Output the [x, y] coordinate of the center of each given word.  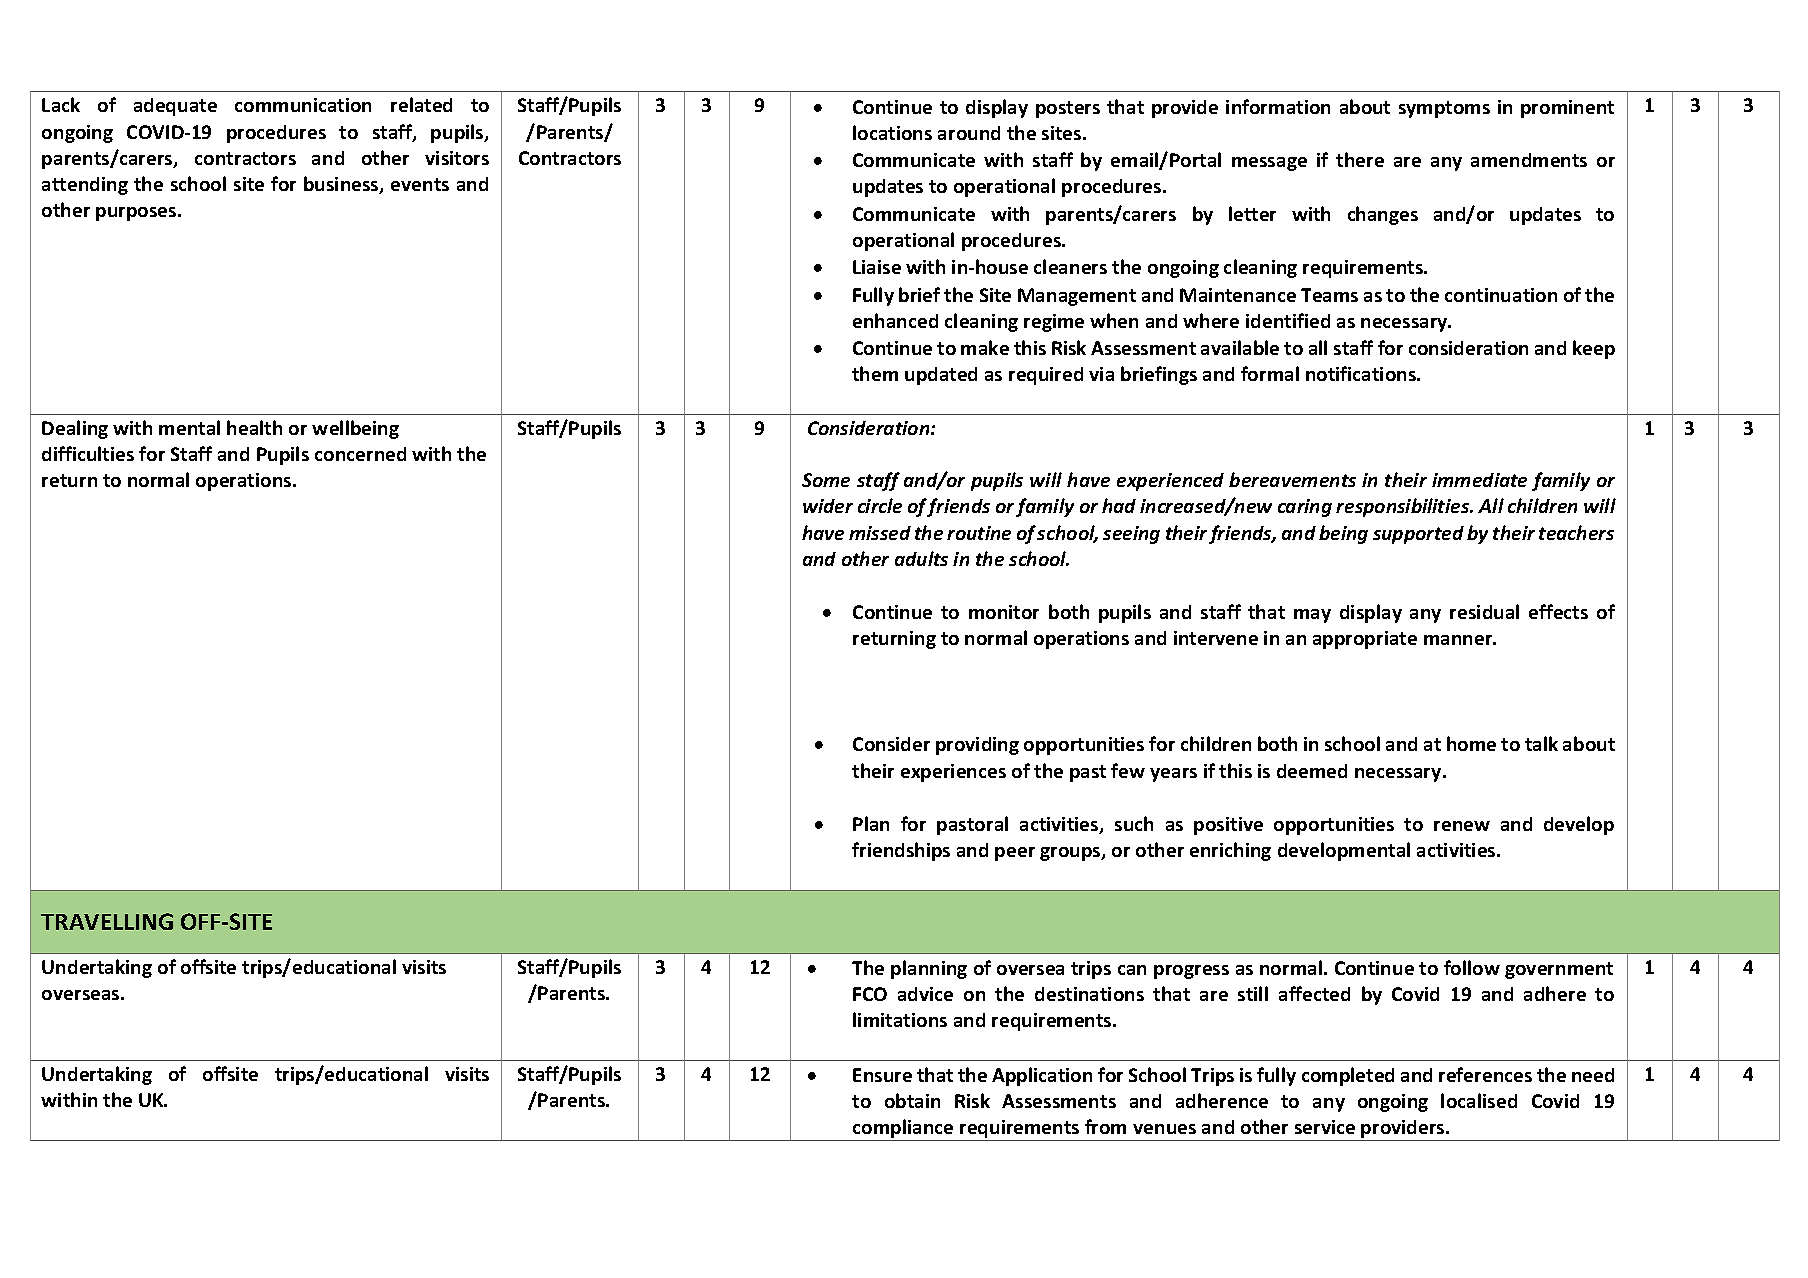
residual [1484, 611]
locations [892, 132]
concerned [360, 454]
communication [303, 105]
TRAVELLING [107, 921]
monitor [1004, 612]
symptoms [1444, 109]
